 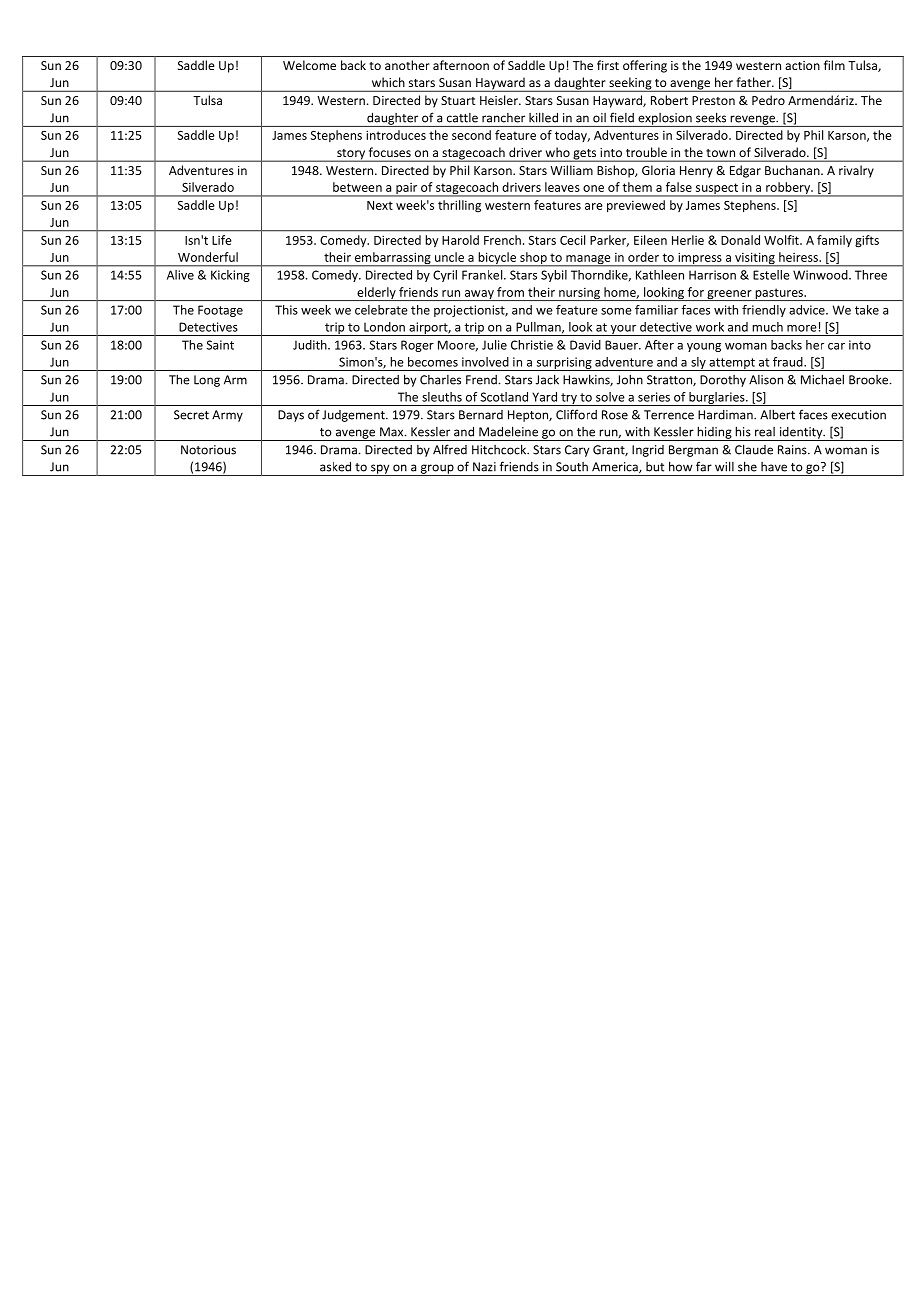 I want to click on Kicking, so click(x=230, y=276).
